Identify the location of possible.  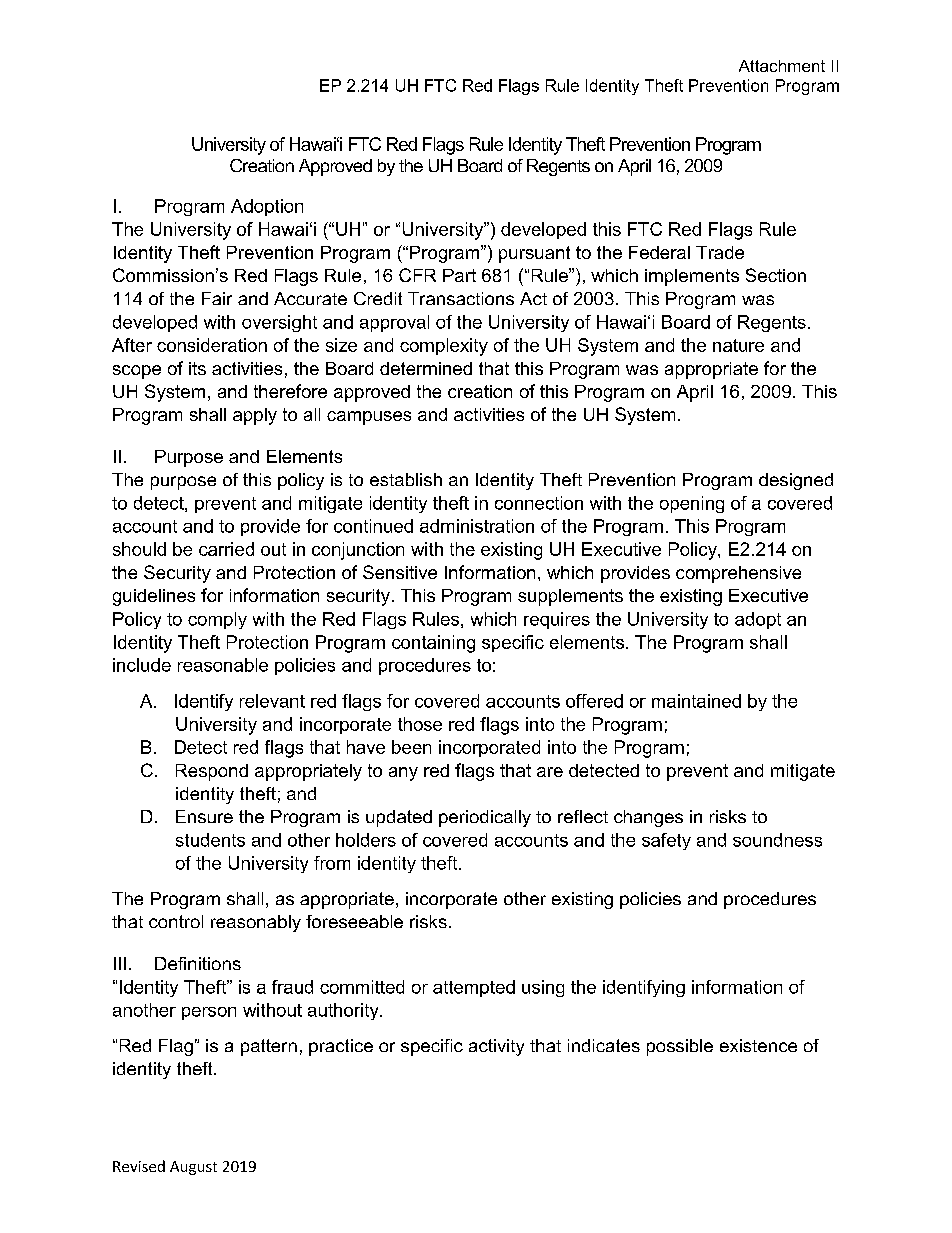
(680, 1047).
